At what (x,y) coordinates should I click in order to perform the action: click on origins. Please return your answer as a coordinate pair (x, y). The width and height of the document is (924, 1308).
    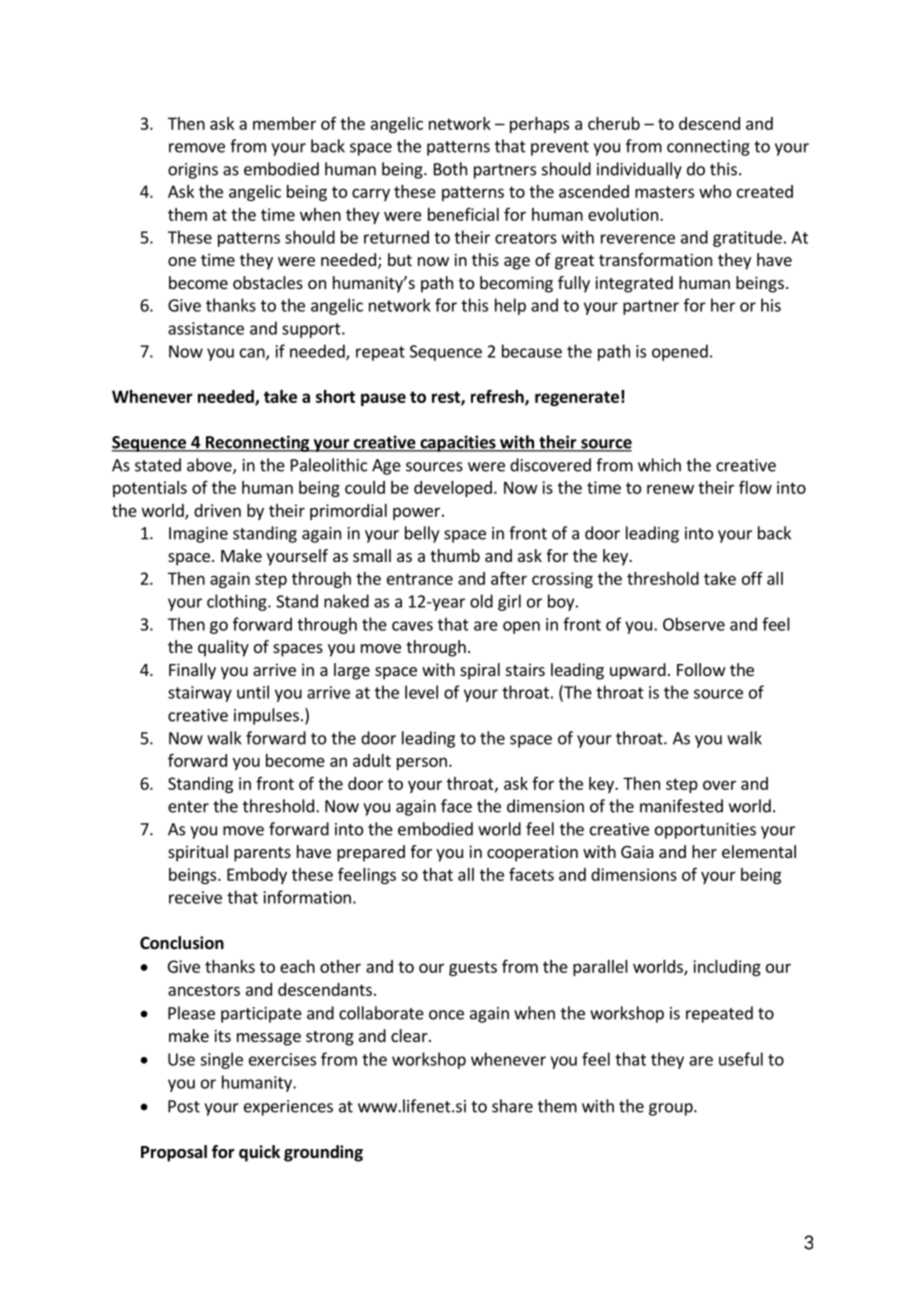
    Looking at the image, I should click on (193, 171).
